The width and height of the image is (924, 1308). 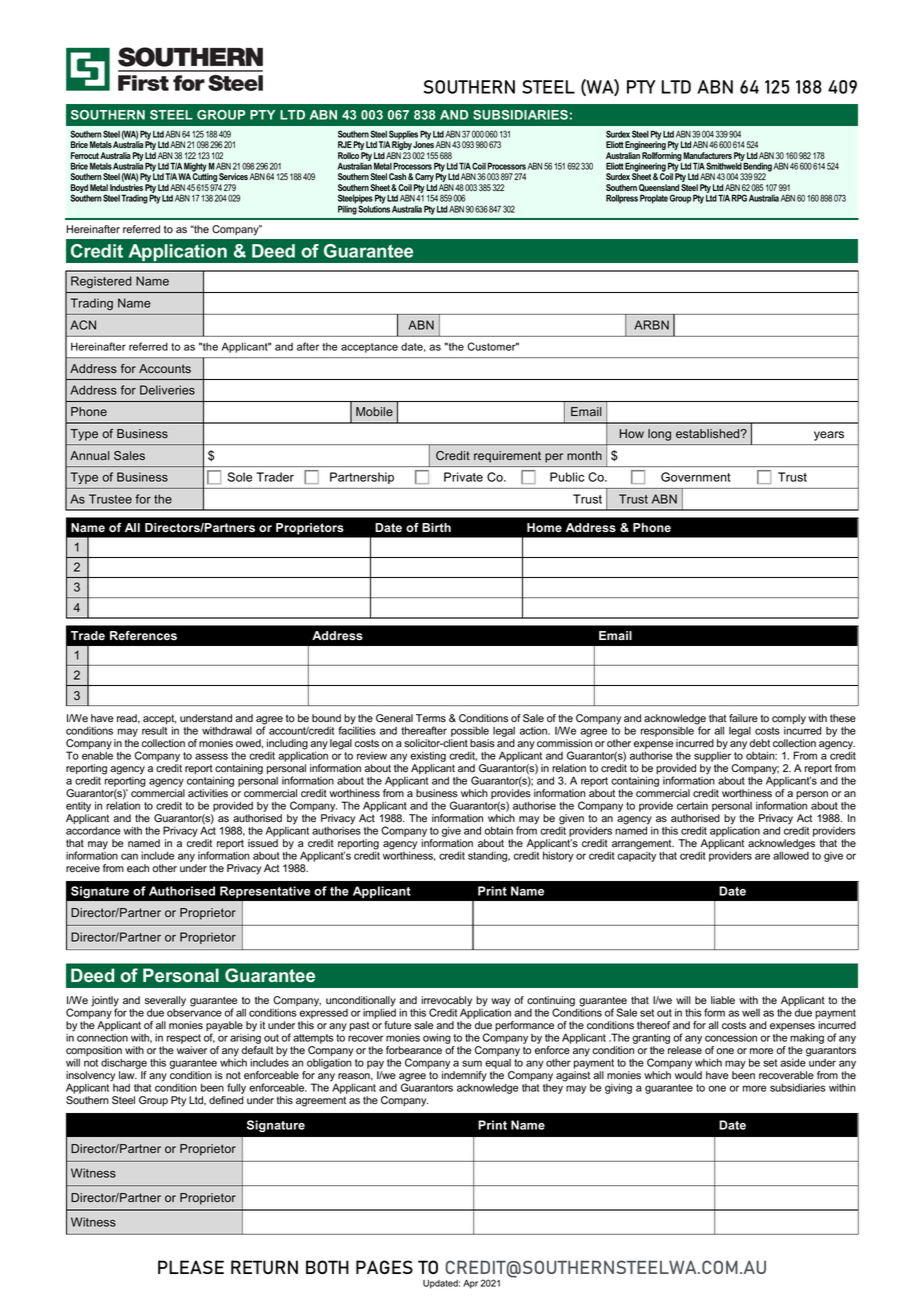 What do you see at coordinates (743, 718) in the image?
I see `failure` at bounding box center [743, 718].
